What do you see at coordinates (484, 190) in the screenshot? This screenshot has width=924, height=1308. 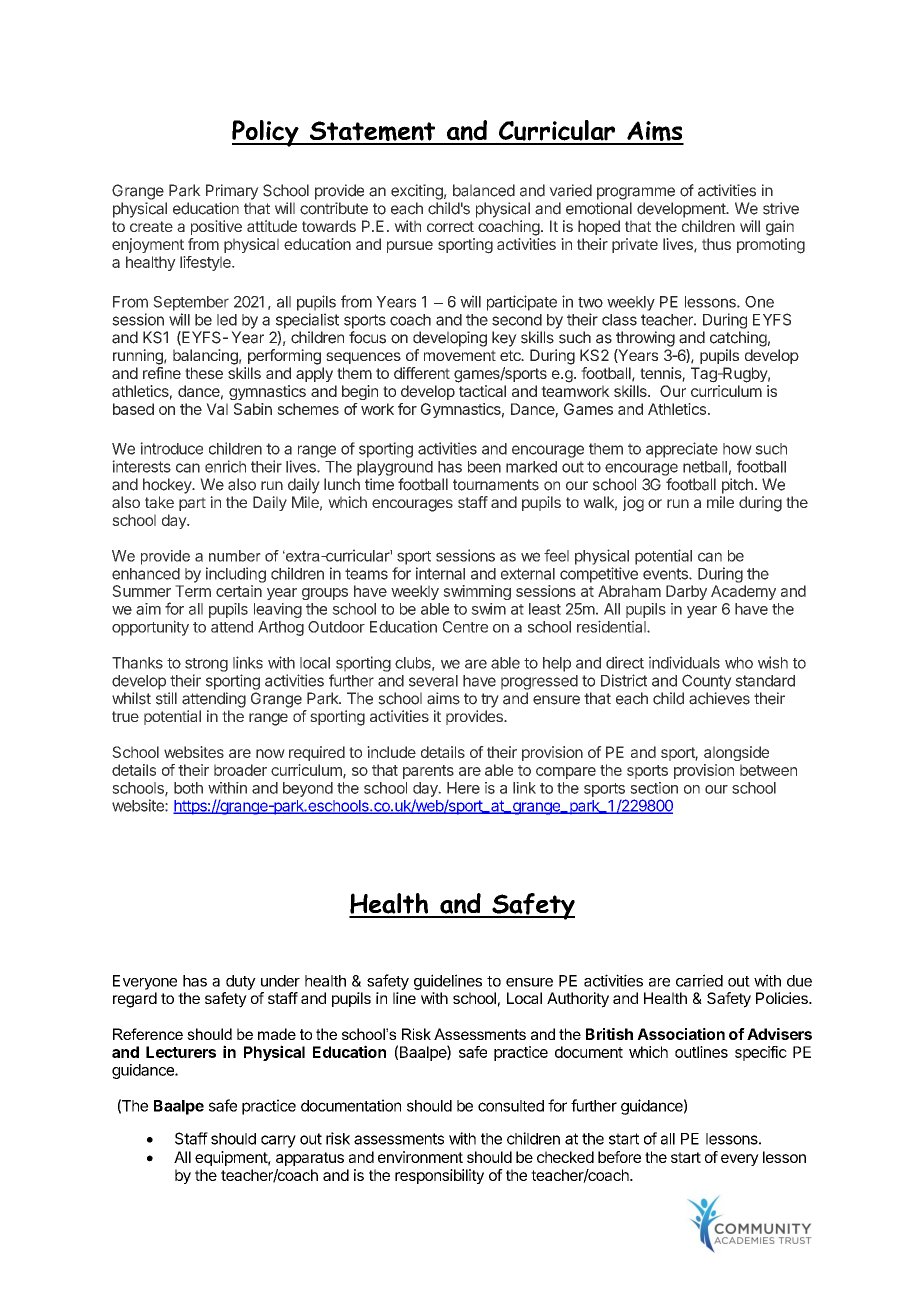 I see `balanced` at bounding box center [484, 190].
